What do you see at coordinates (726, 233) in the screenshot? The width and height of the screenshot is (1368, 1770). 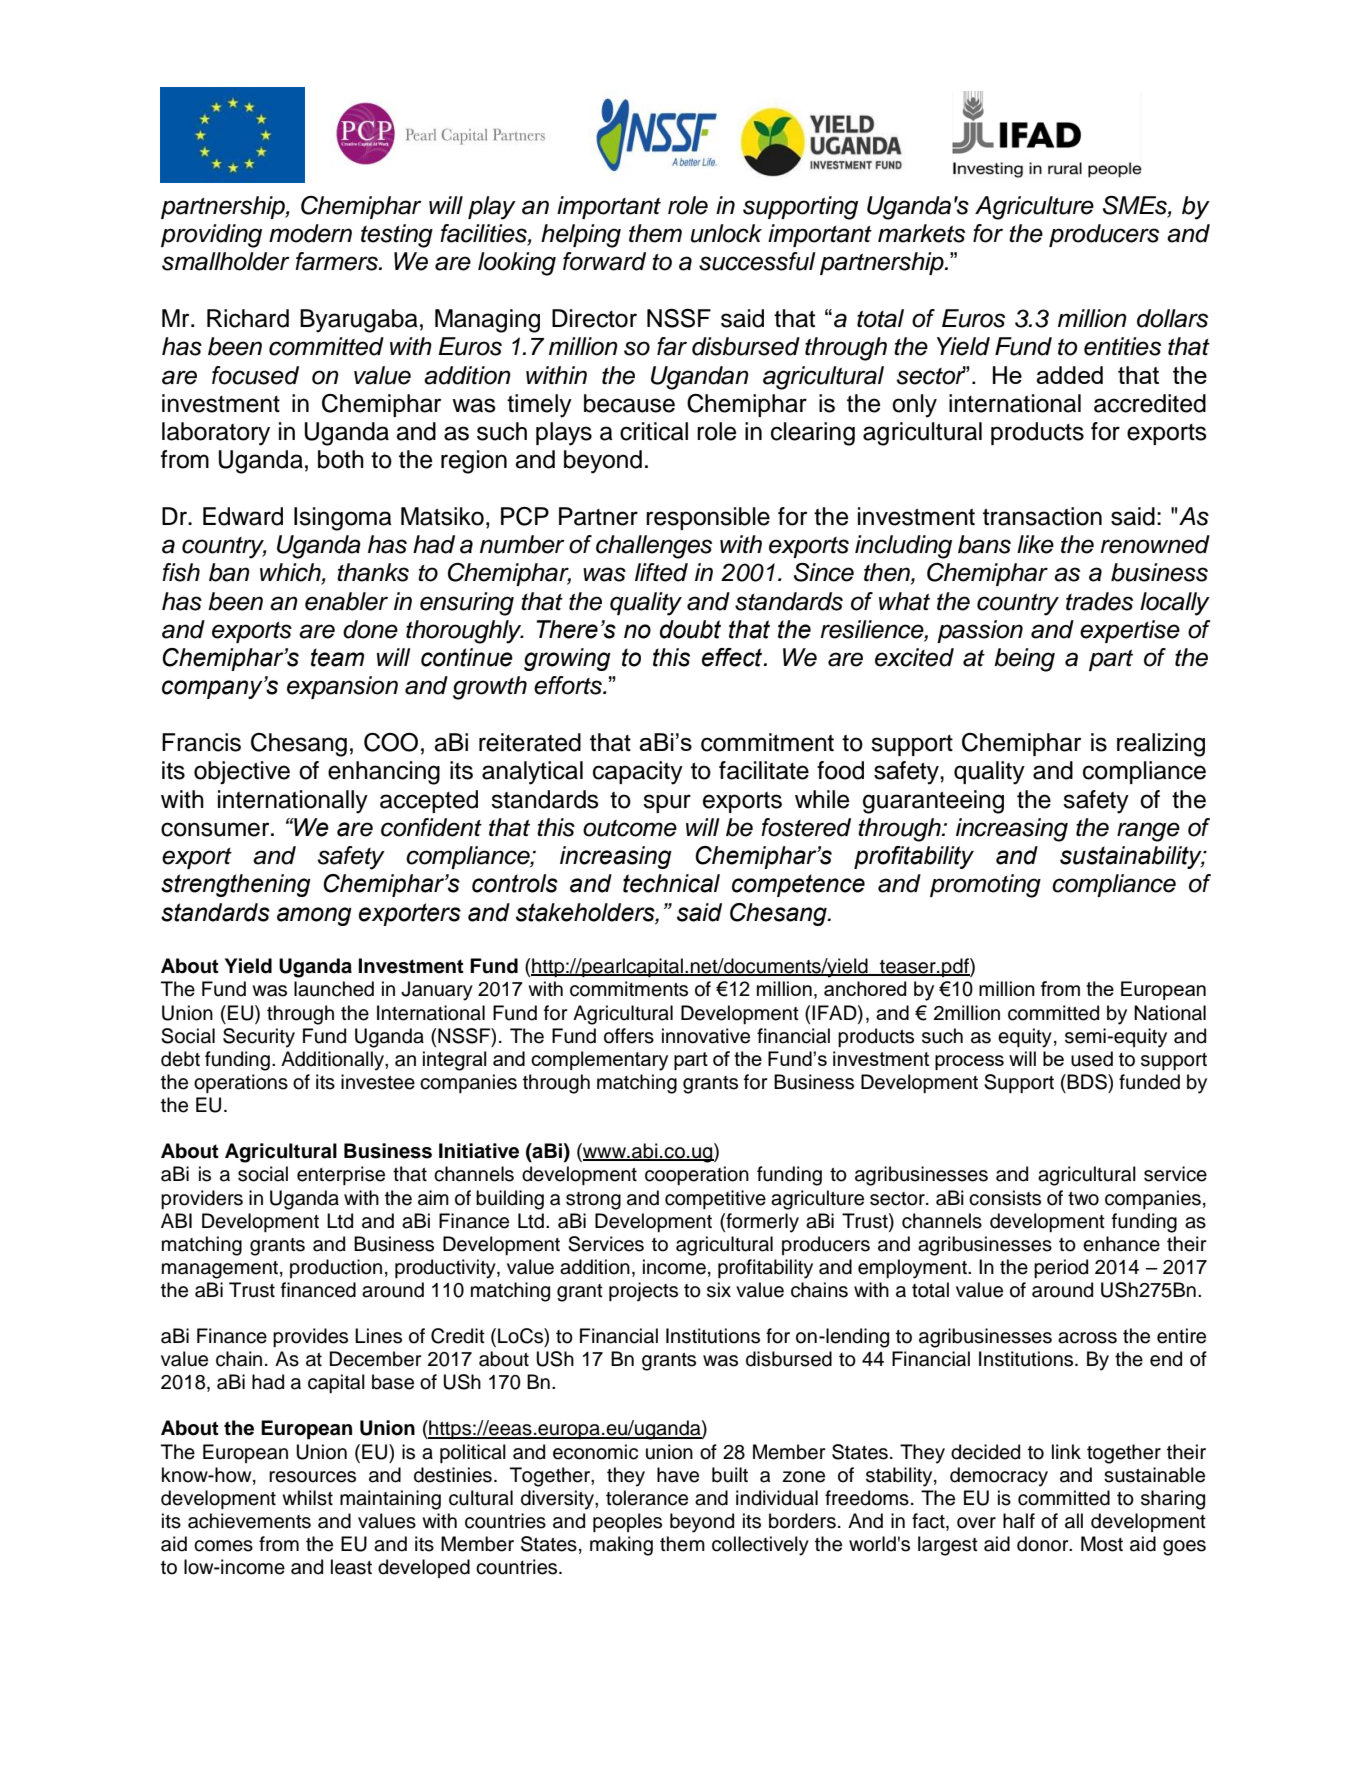 I see `unlock` at bounding box center [726, 233].
